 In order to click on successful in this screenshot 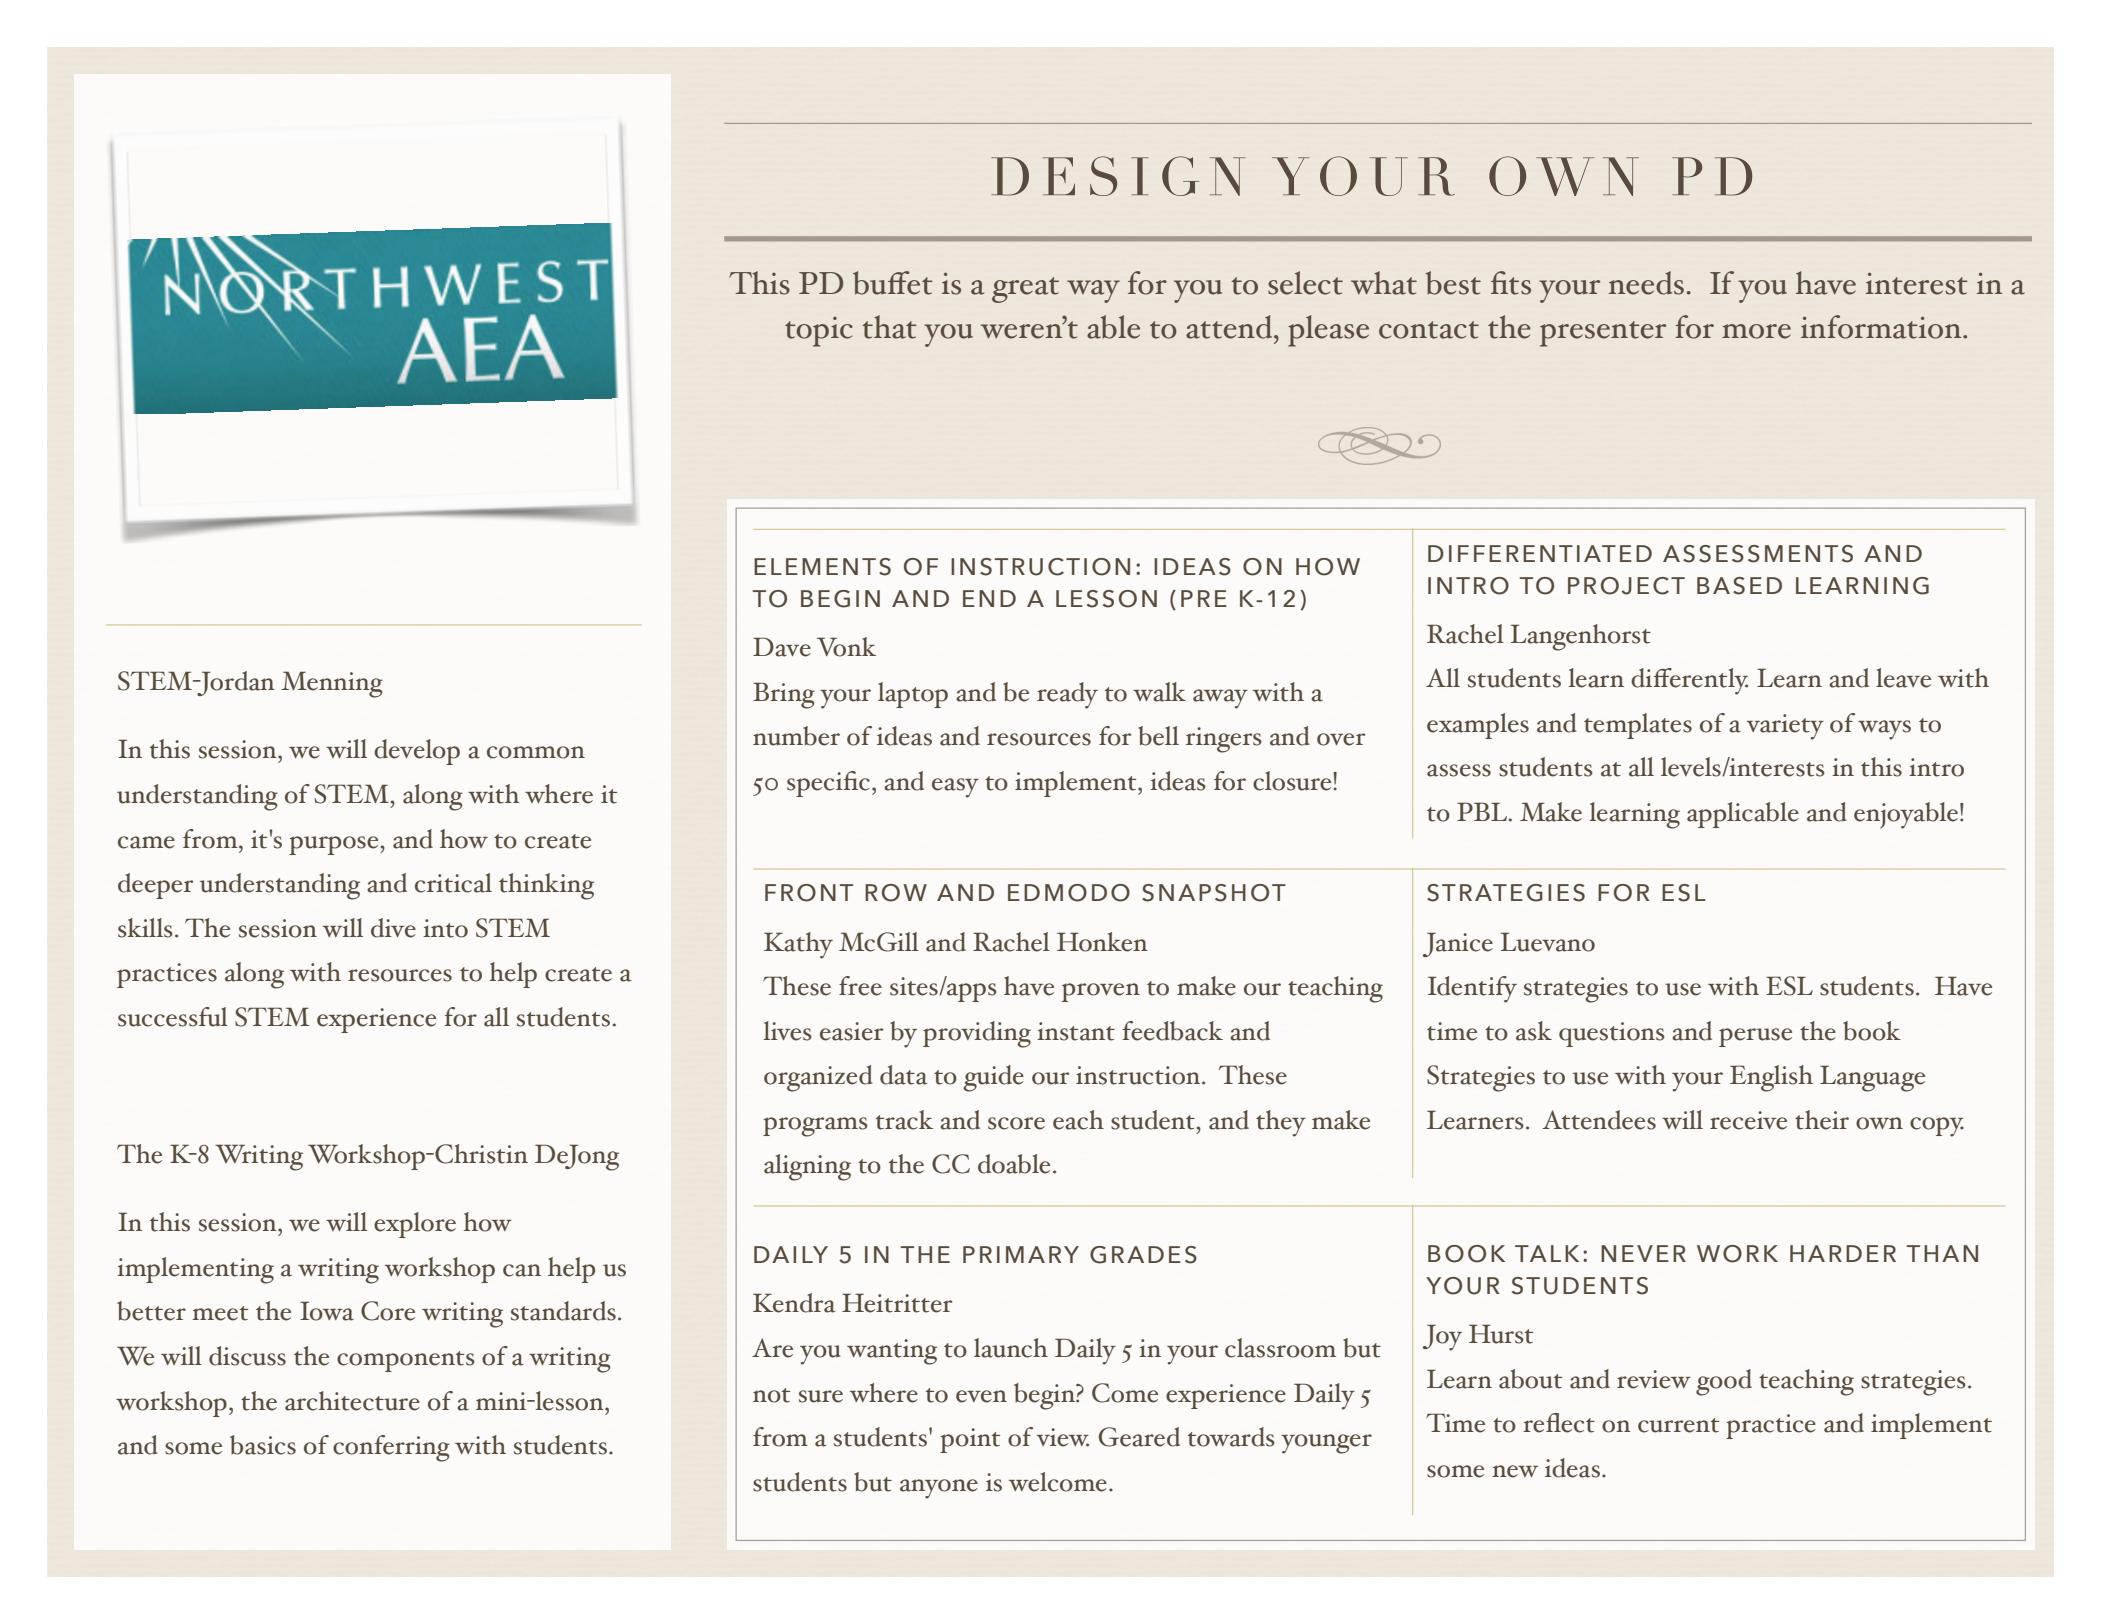, I will do `click(173, 1017)`.
